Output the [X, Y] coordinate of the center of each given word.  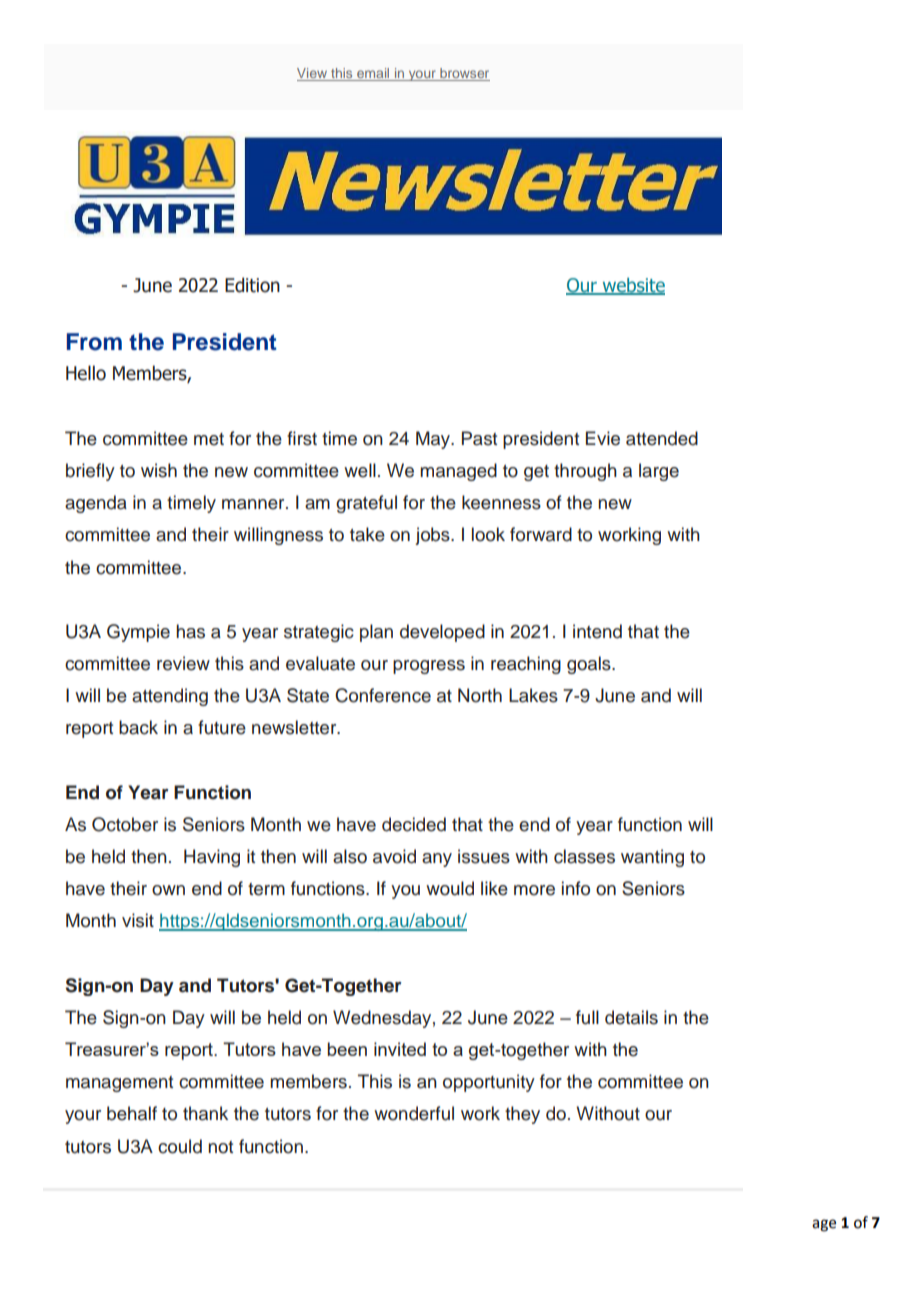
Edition [252, 285]
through [585, 472]
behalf [132, 1113]
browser [464, 74]
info [576, 888]
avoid [394, 856]
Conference [383, 695]
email [373, 74]
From [94, 342]
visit [138, 920]
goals [590, 665]
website [632, 286]
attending [170, 697]
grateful [366, 504]
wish [159, 470]
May [434, 440]
